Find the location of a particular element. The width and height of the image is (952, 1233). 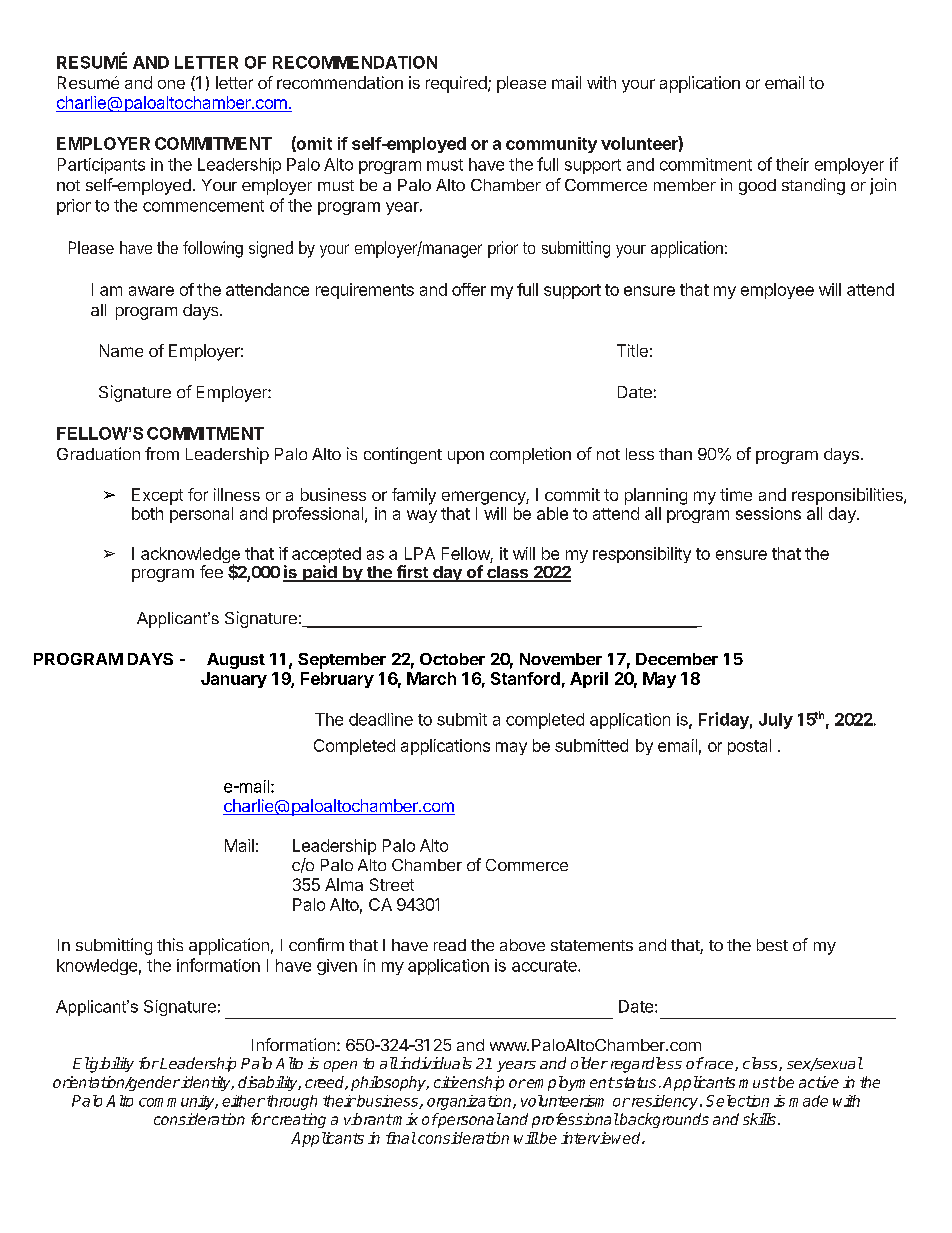

one is located at coordinates (171, 84).
